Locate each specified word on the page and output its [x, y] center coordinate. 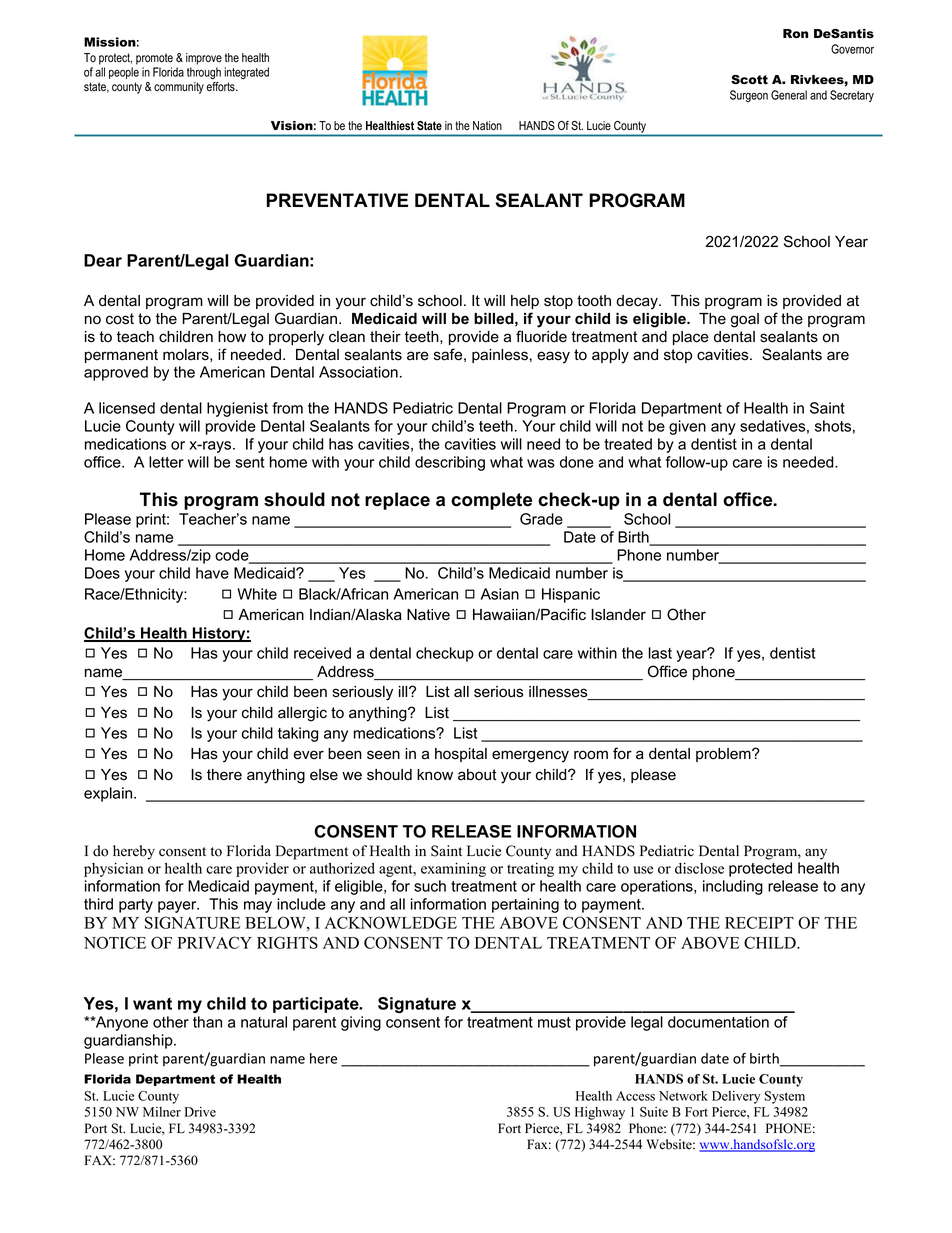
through [204, 73]
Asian [500, 594]
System [785, 1097]
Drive [200, 1112]
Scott [749, 79]
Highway [600, 1113]
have [212, 573]
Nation [487, 126]
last [660, 653]
